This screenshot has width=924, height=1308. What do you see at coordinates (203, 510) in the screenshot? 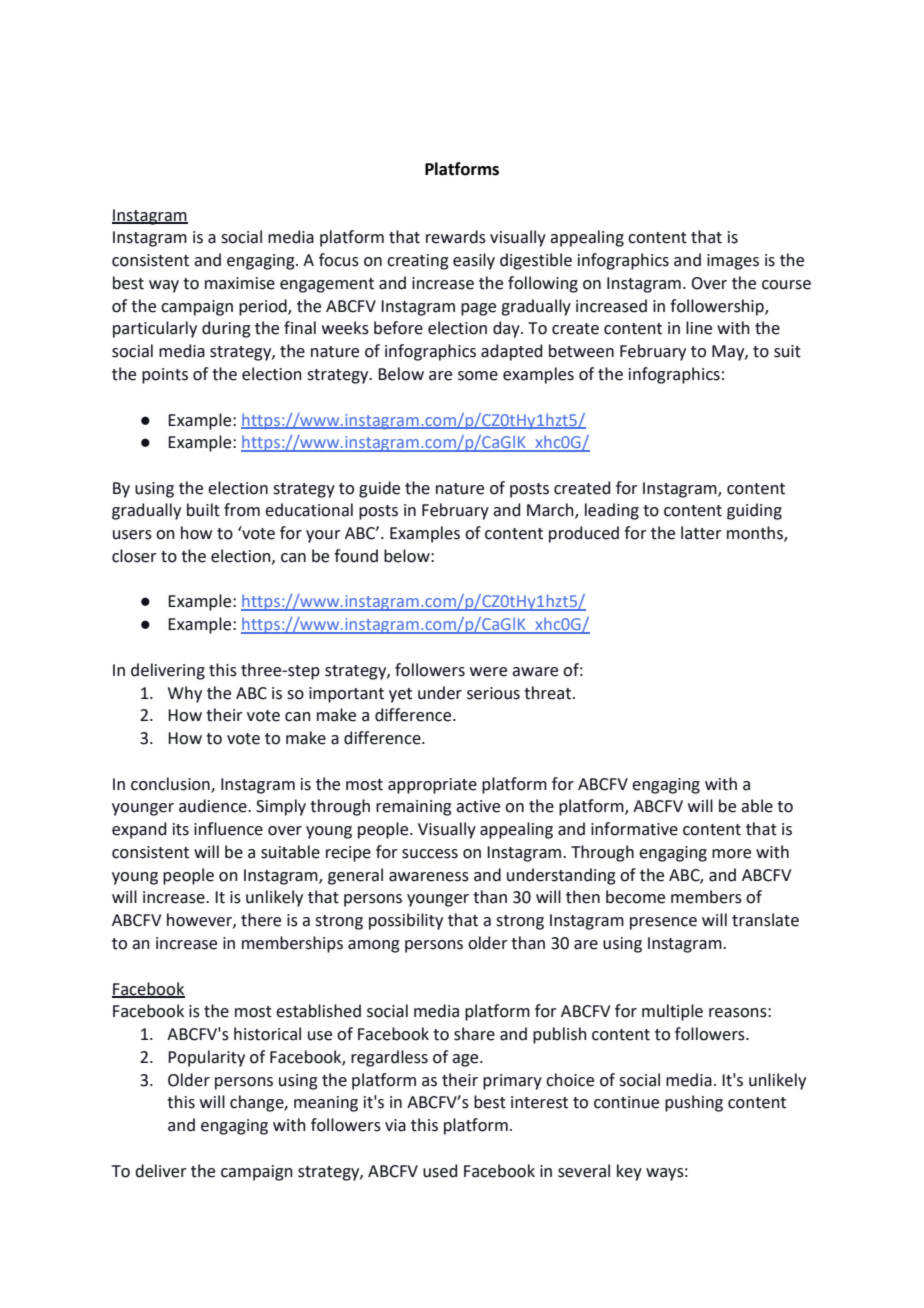
I see `built` at bounding box center [203, 510].
